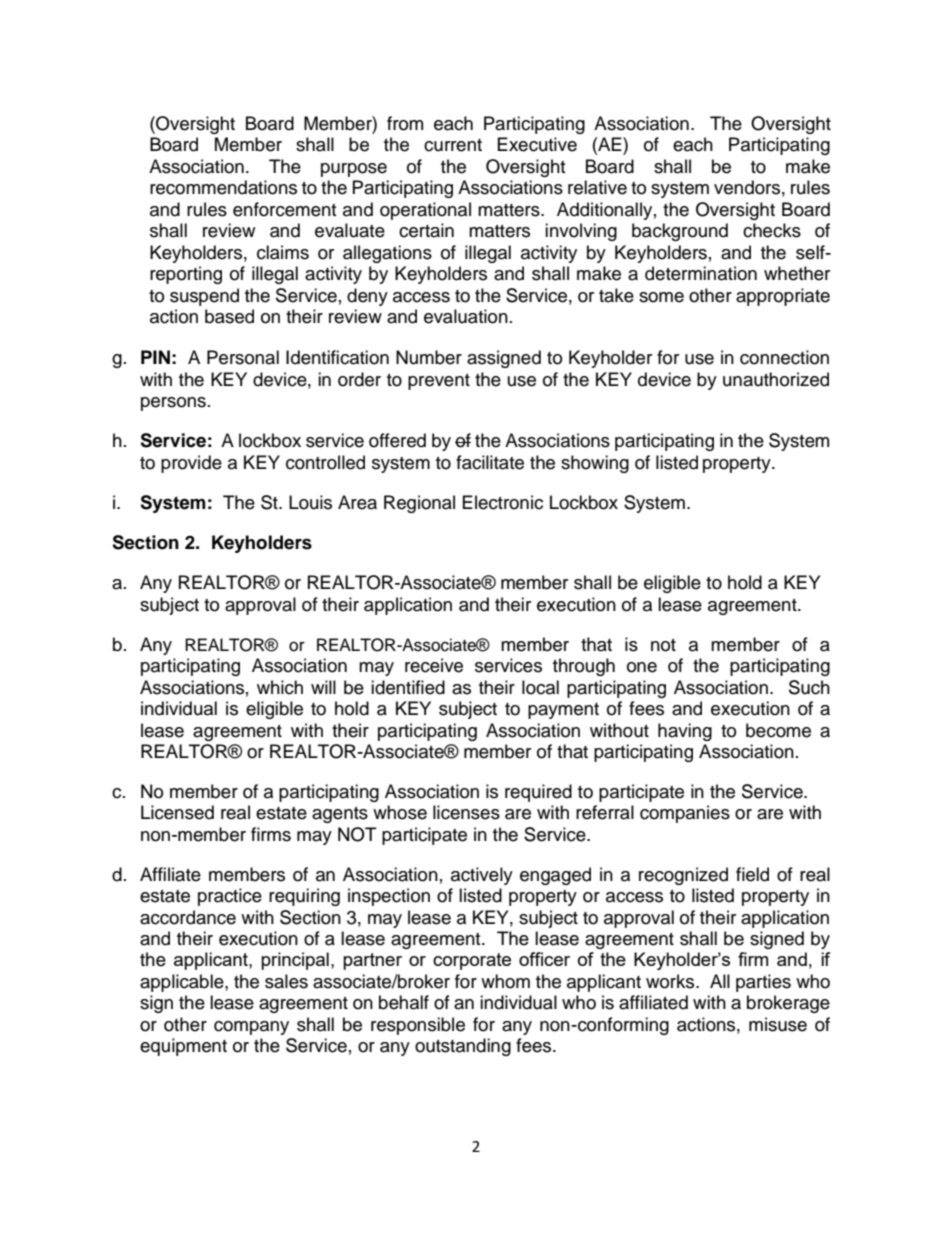  Describe the element at coordinates (453, 145) in the page. I see `current` at that location.
